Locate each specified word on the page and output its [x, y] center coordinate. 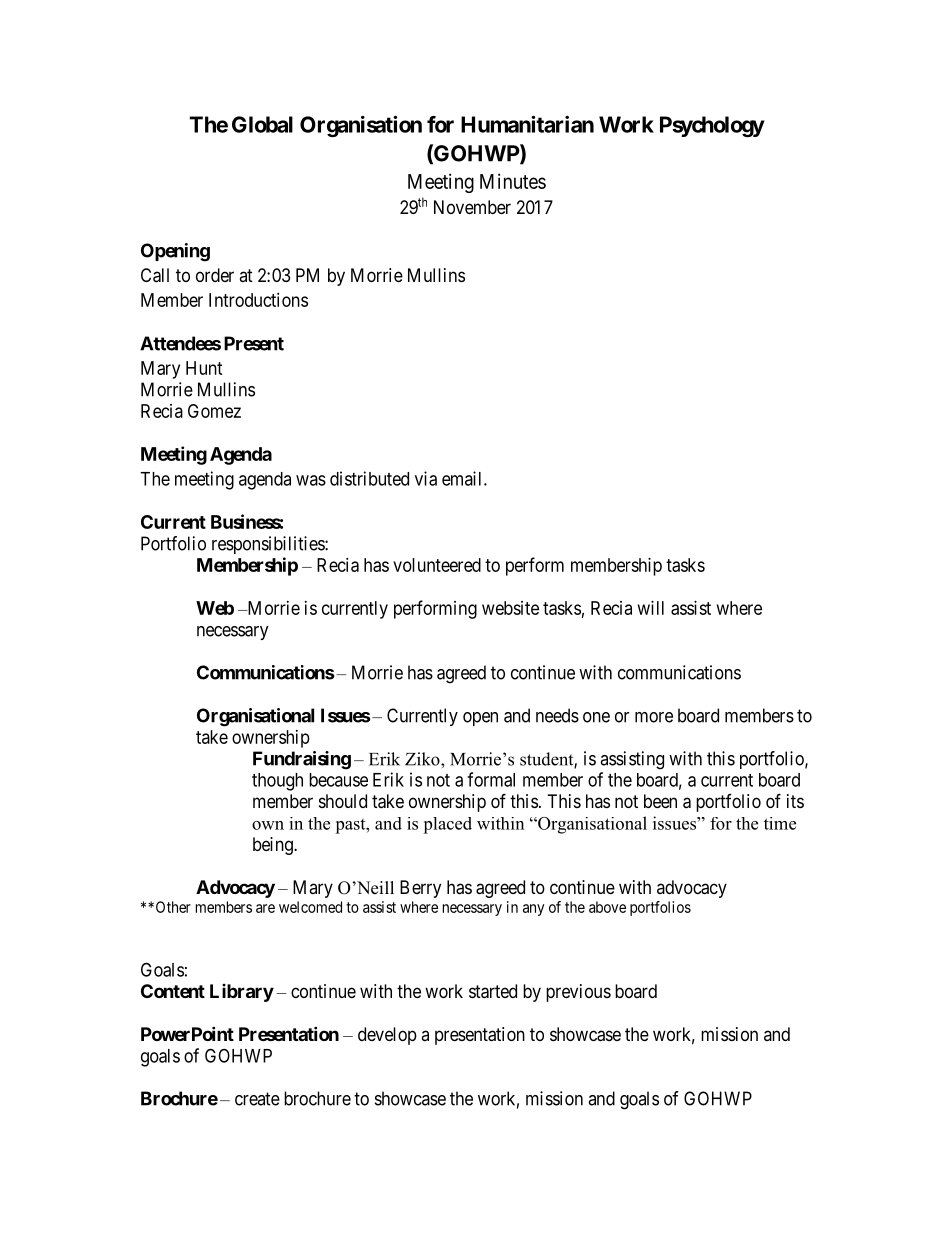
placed [447, 825]
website [510, 608]
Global [262, 124]
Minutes [513, 181]
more [654, 717]
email [463, 478]
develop [387, 1036]
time [780, 823]
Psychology [712, 126]
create [257, 1099]
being [274, 846]
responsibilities [269, 545]
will [651, 608]
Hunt [204, 368]
